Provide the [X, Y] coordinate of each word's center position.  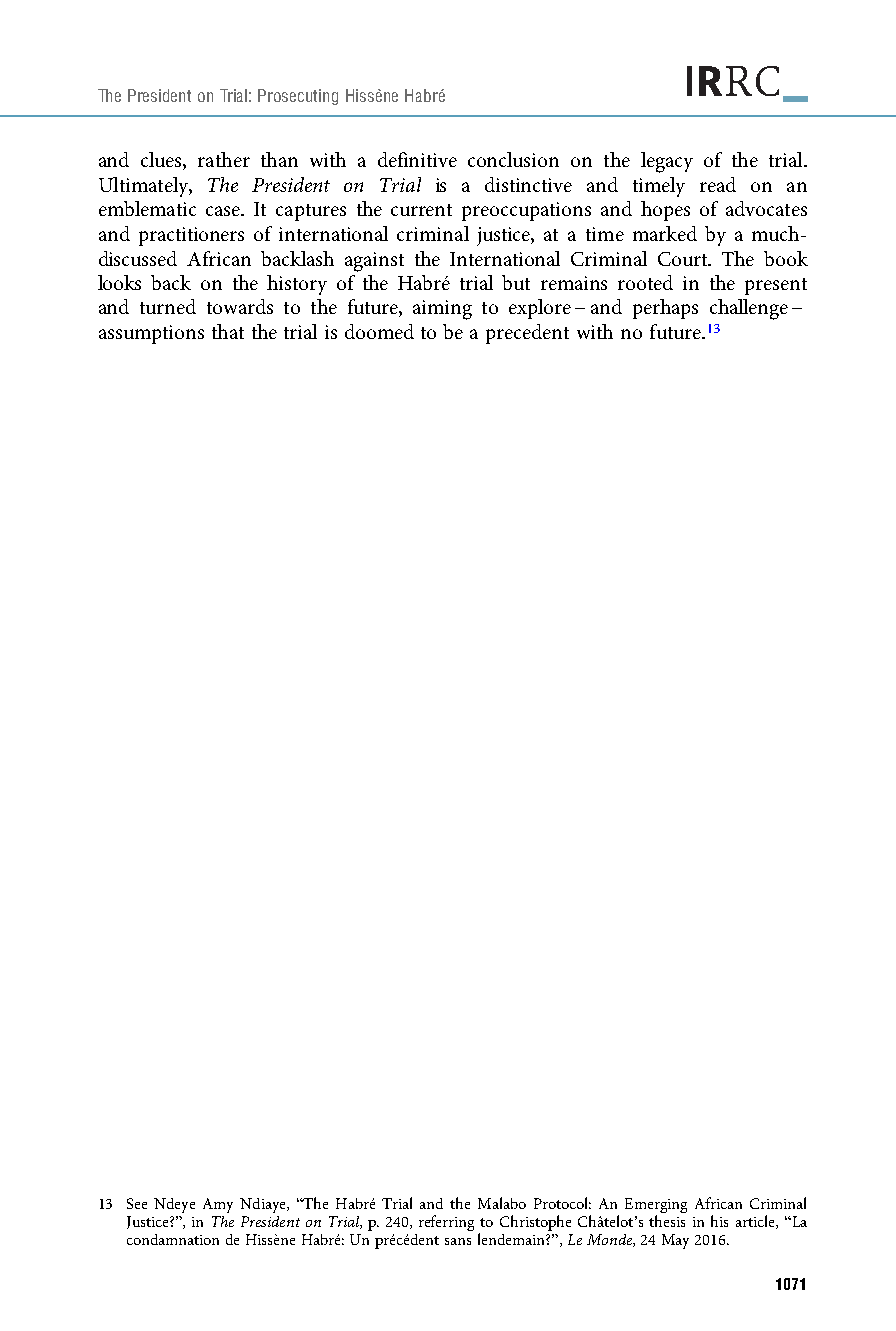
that [228, 331]
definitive [417, 159]
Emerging [656, 1205]
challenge [749, 309]
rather [224, 159]
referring [446, 1223]
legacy [667, 162]
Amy [218, 1205]
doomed [379, 331]
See [137, 1203]
